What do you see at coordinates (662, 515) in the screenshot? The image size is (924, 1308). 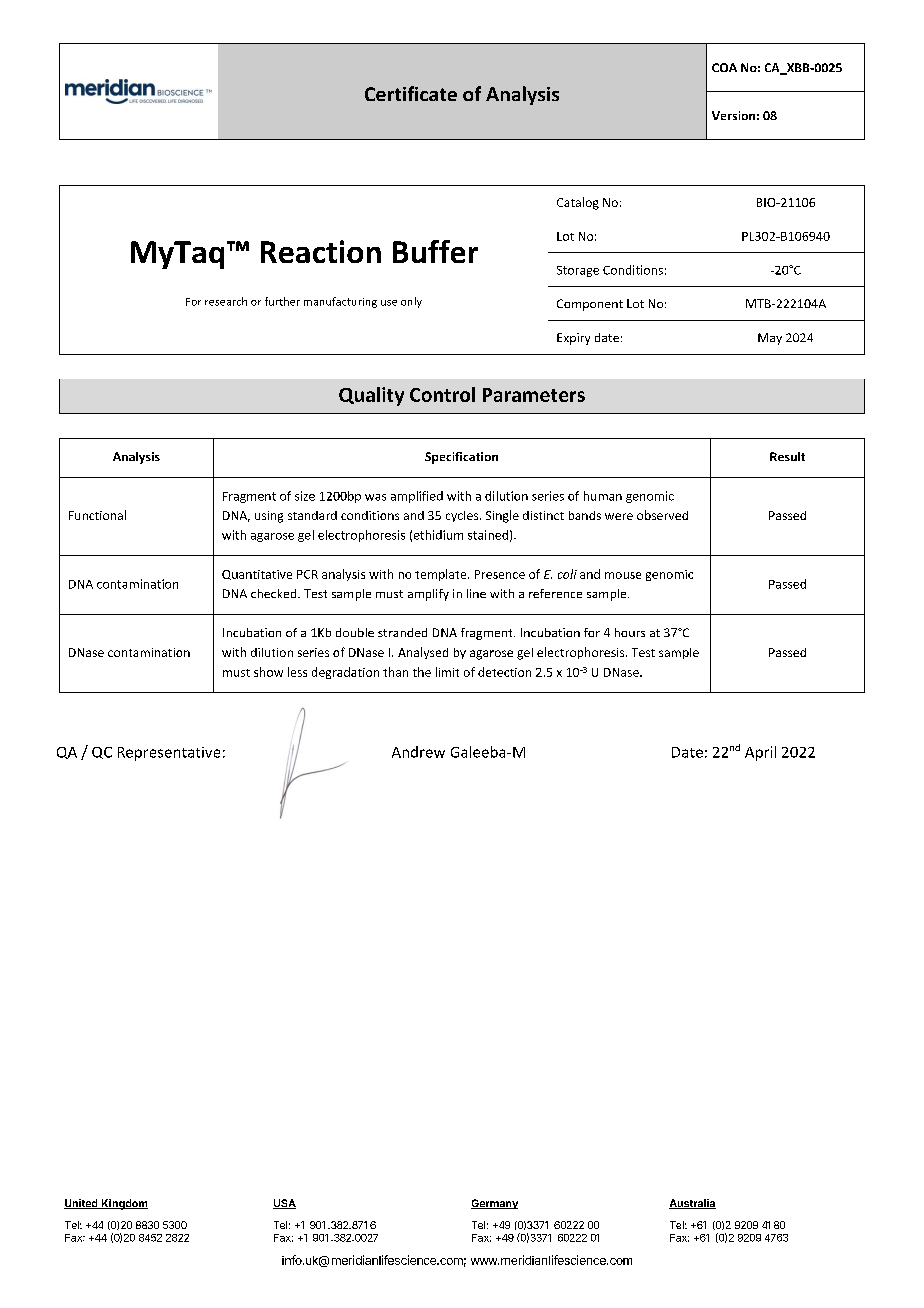 I see `observed` at bounding box center [662, 515].
